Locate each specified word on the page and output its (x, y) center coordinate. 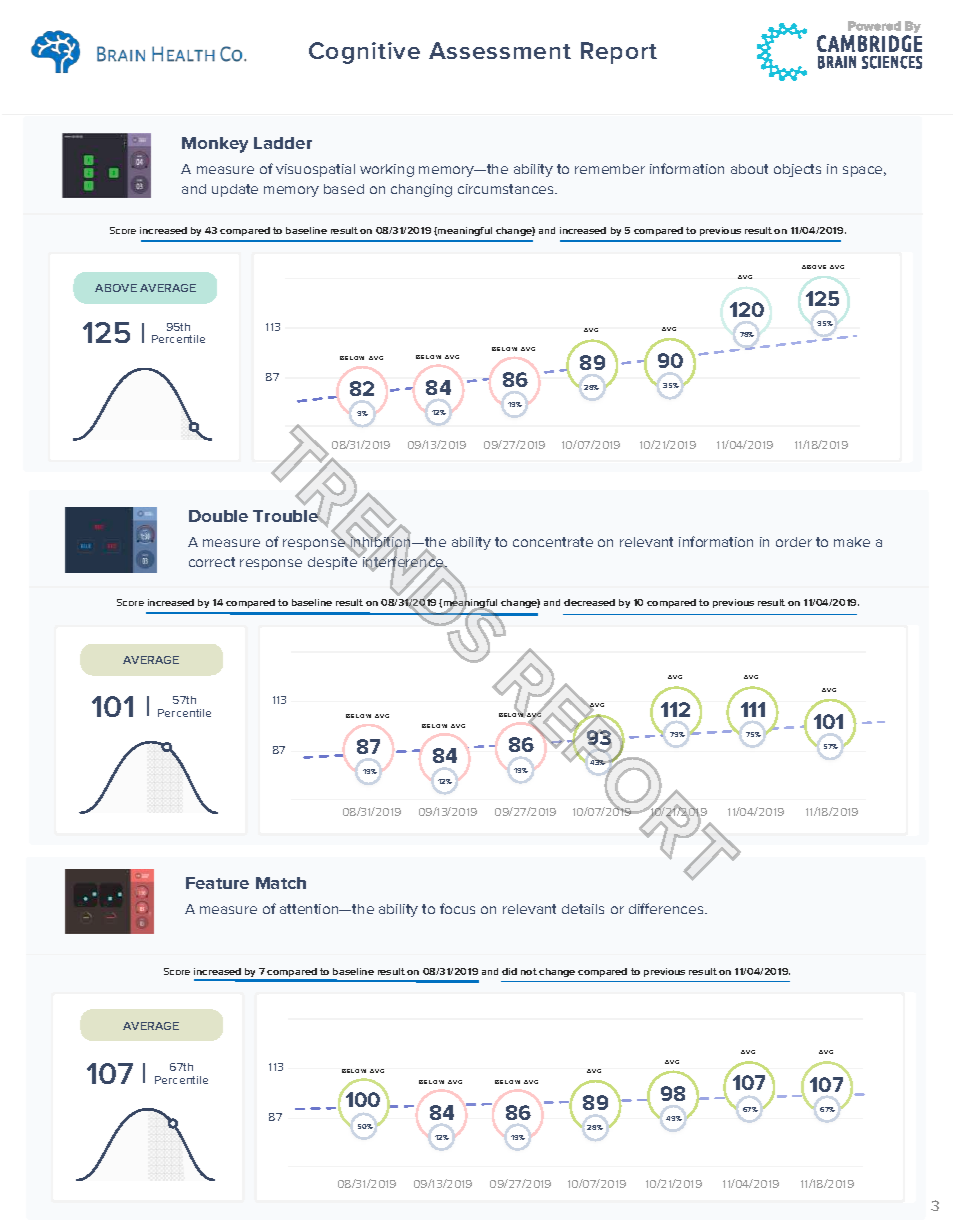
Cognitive (364, 53)
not (529, 971)
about (749, 169)
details (583, 909)
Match (281, 883)
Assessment (500, 50)
